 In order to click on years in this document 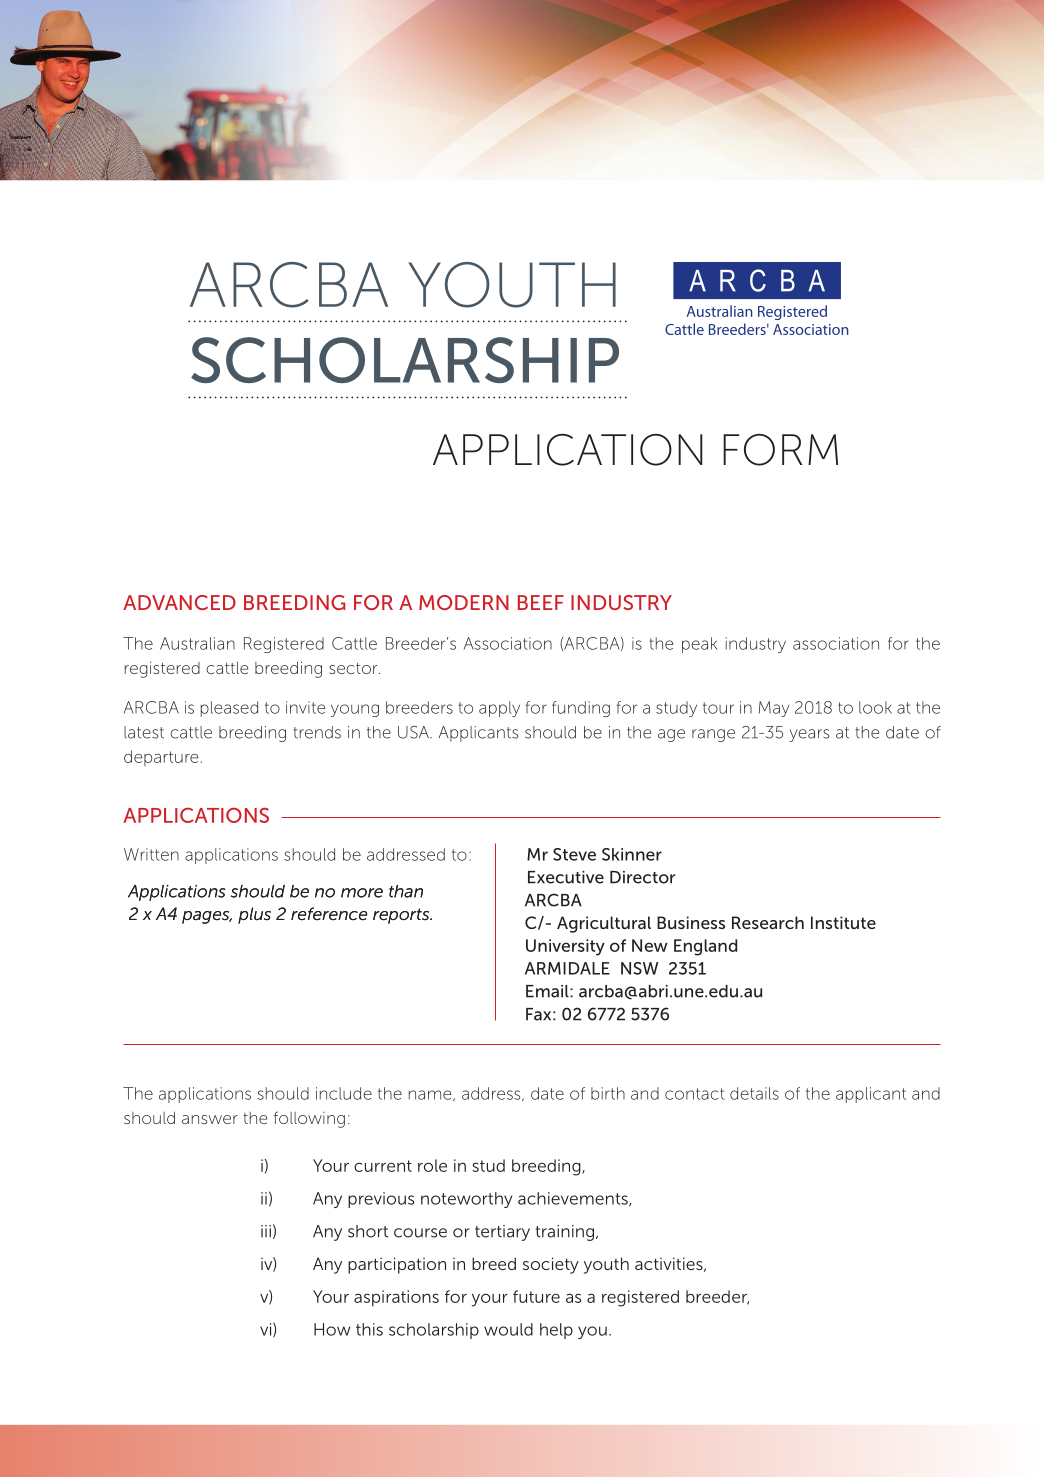, I will do `click(809, 735)`.
